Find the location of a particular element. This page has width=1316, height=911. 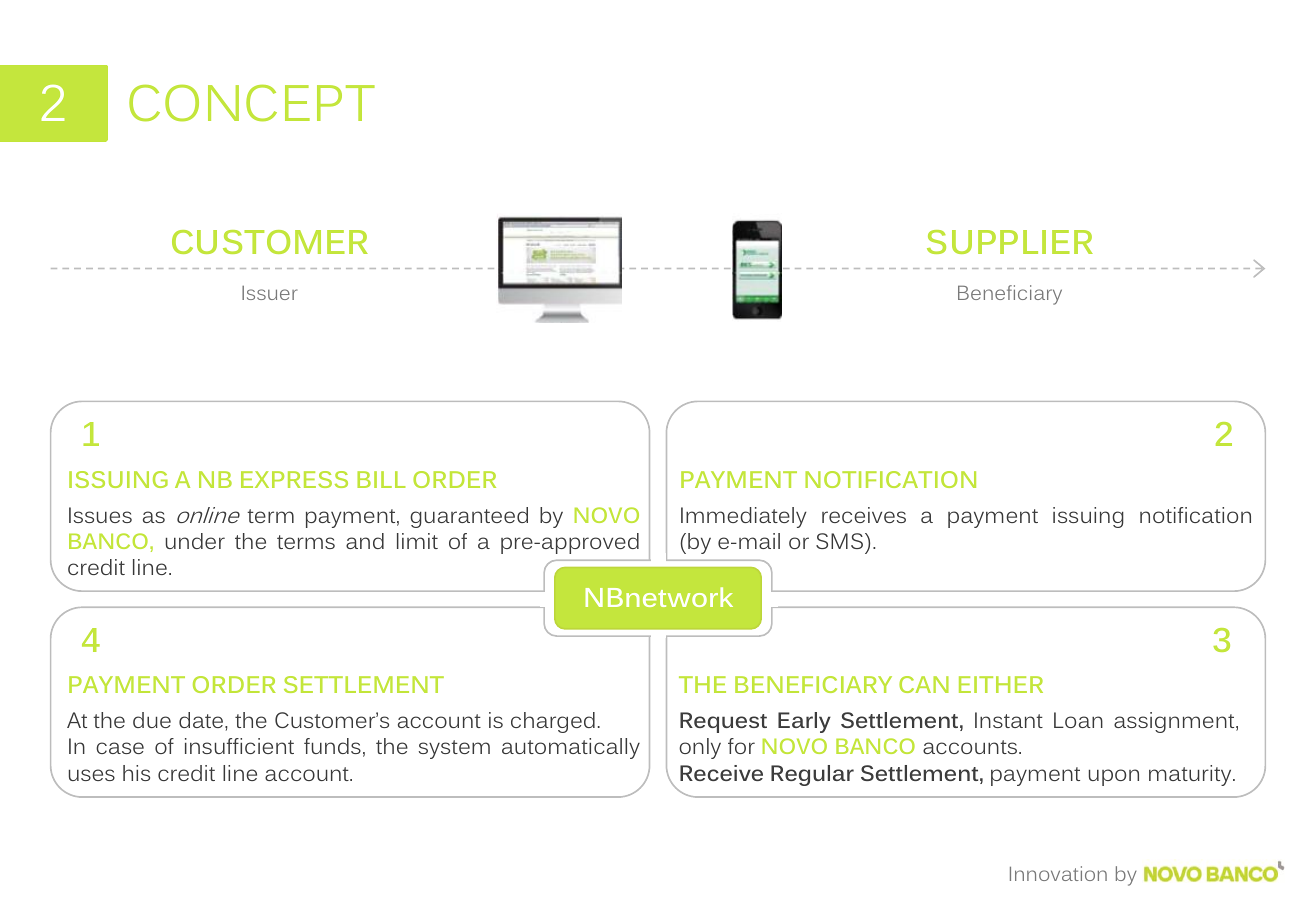

BILL is located at coordinates (381, 479).
